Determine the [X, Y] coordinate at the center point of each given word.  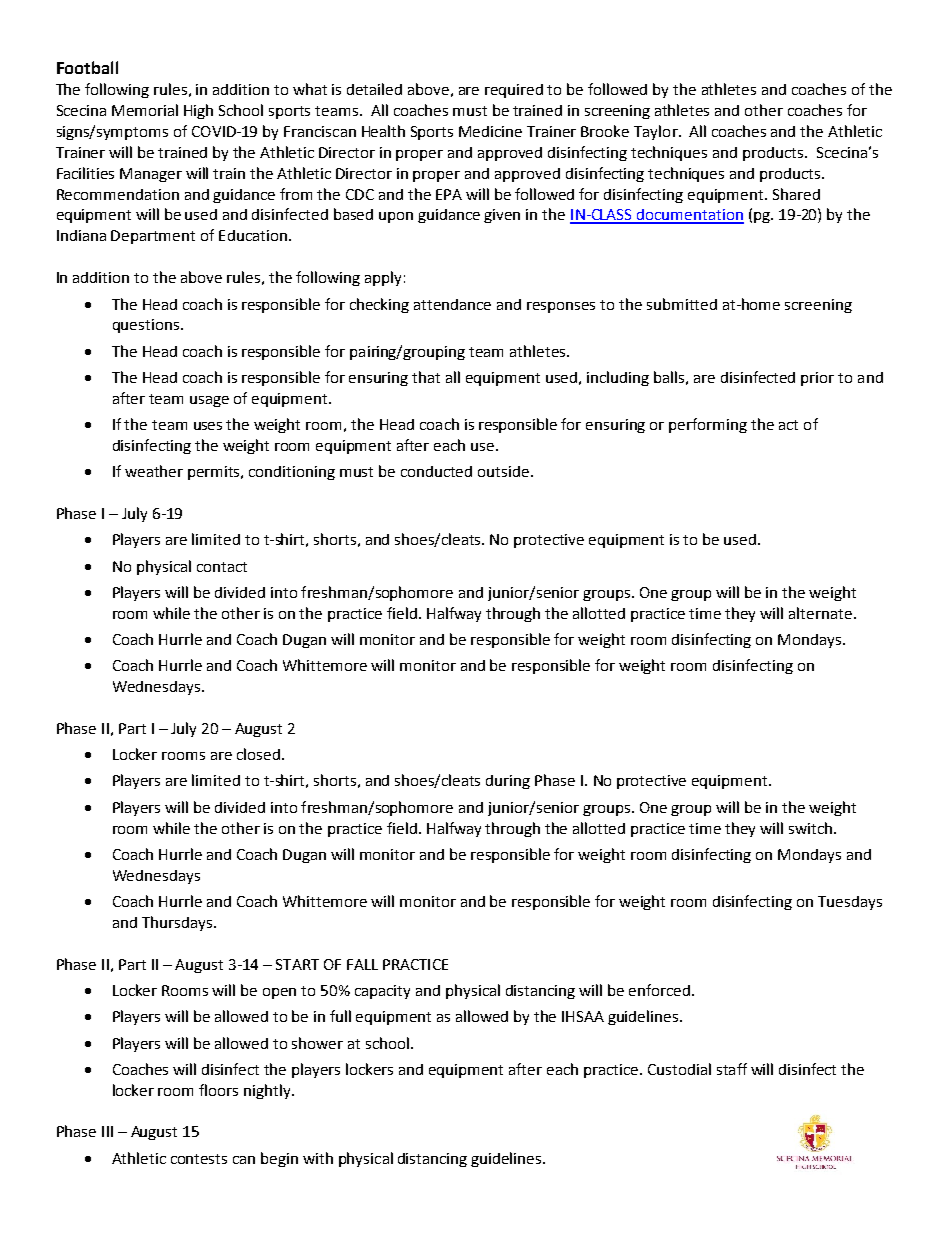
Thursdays [178, 923]
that [426, 377]
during [508, 782]
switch [812, 828]
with [318, 1158]
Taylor [657, 132]
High [198, 111]
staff [732, 1069]
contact [222, 567]
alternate [820, 613]
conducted [436, 471]
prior [817, 379]
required [514, 91]
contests [199, 1159]
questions [147, 326]
